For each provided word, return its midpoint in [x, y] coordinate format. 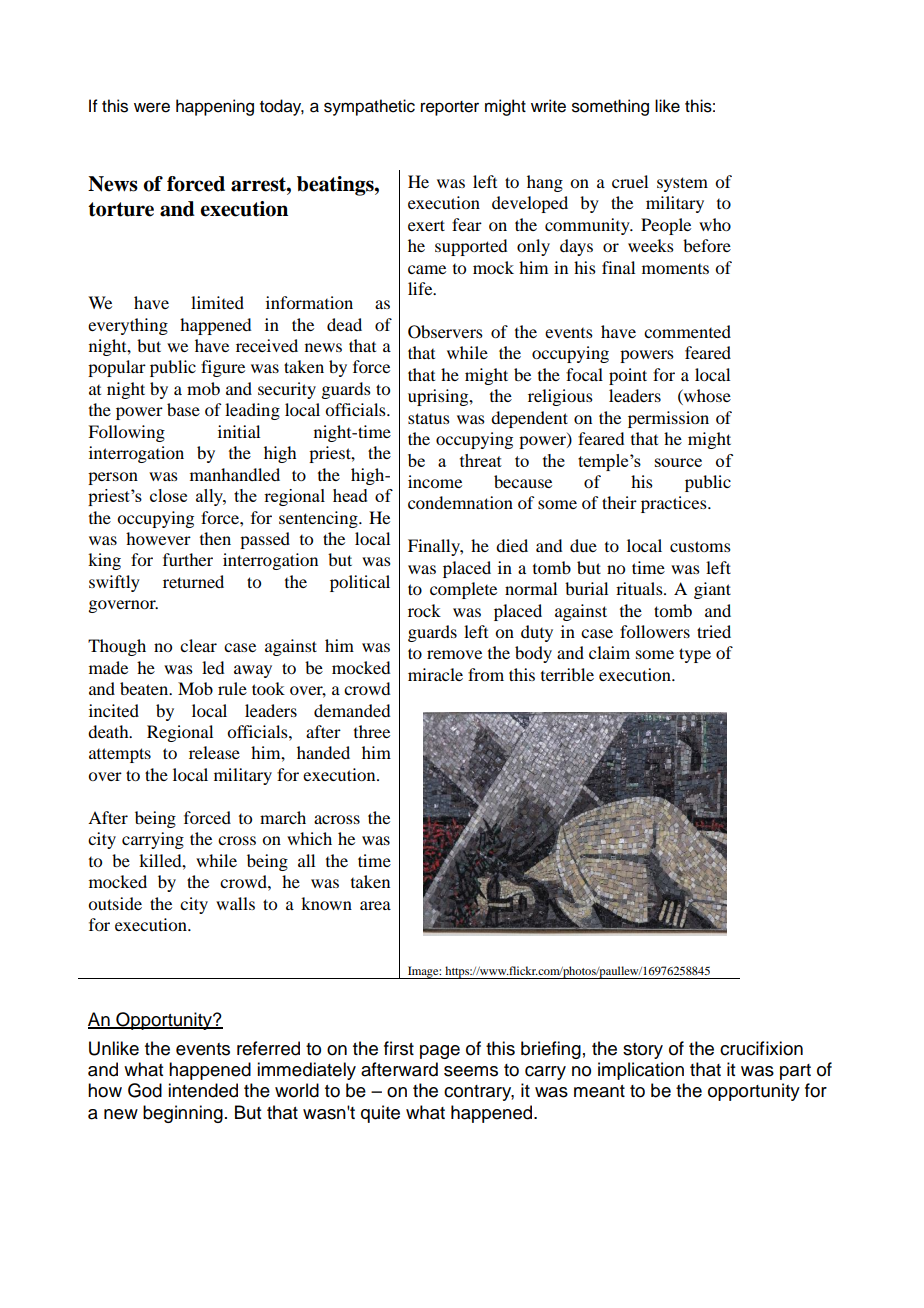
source [678, 462]
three [372, 731]
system [682, 184]
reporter [450, 108]
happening [215, 107]
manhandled [235, 474]
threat [481, 460]
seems [471, 1071]
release [214, 752]
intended [203, 1090]
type [695, 655]
